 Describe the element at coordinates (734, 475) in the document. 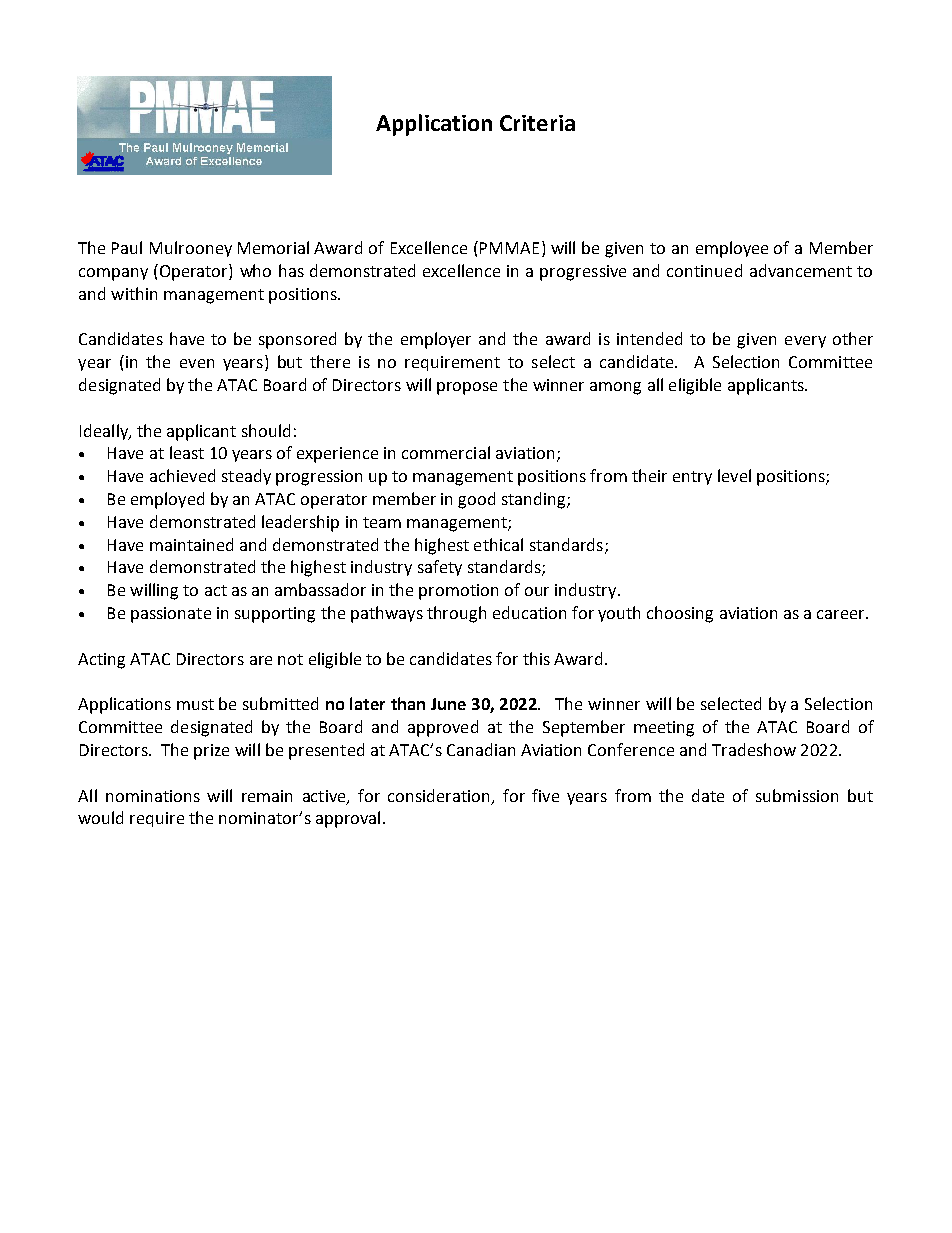

I see `level` at that location.
